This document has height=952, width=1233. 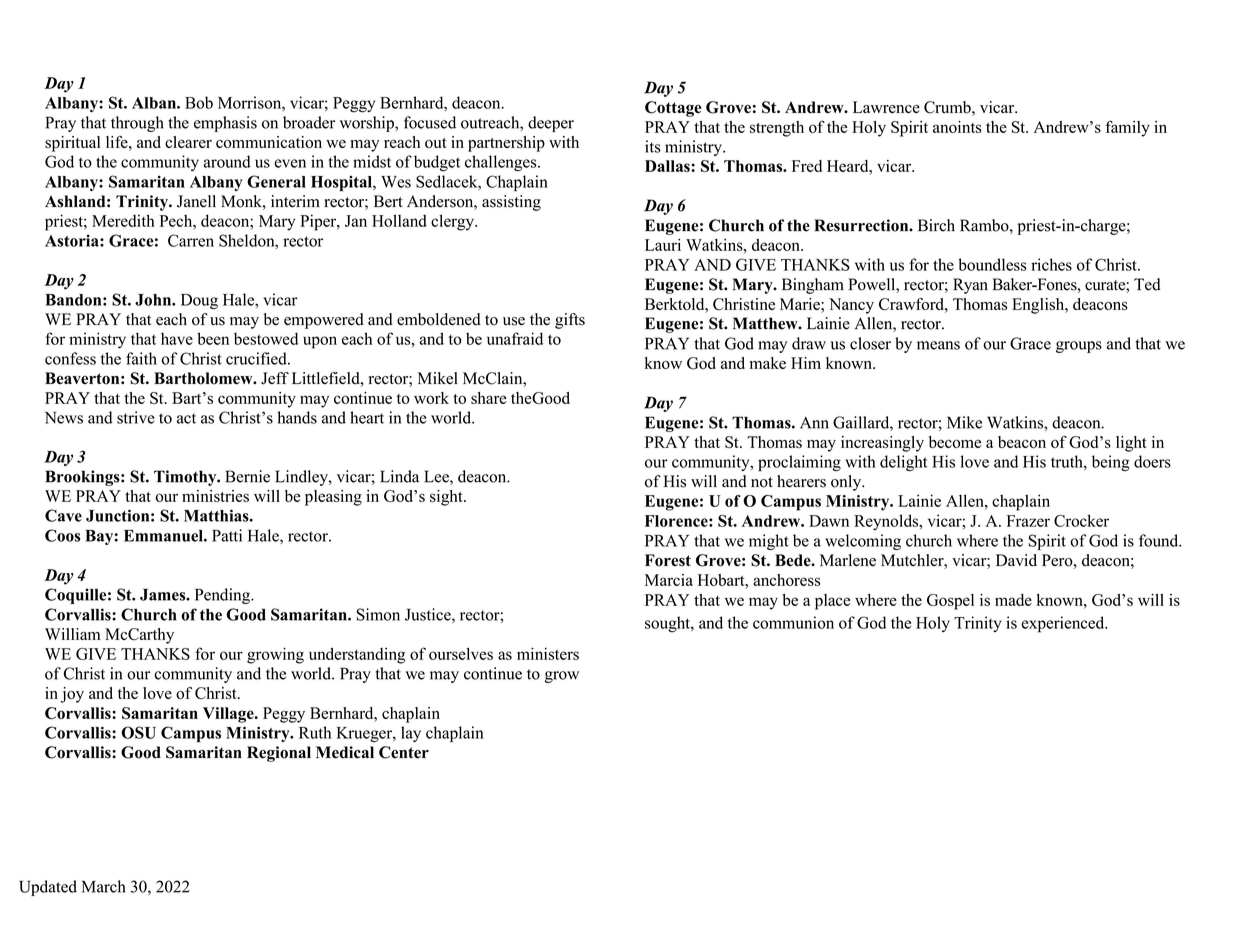 I want to click on family, so click(x=1127, y=128).
